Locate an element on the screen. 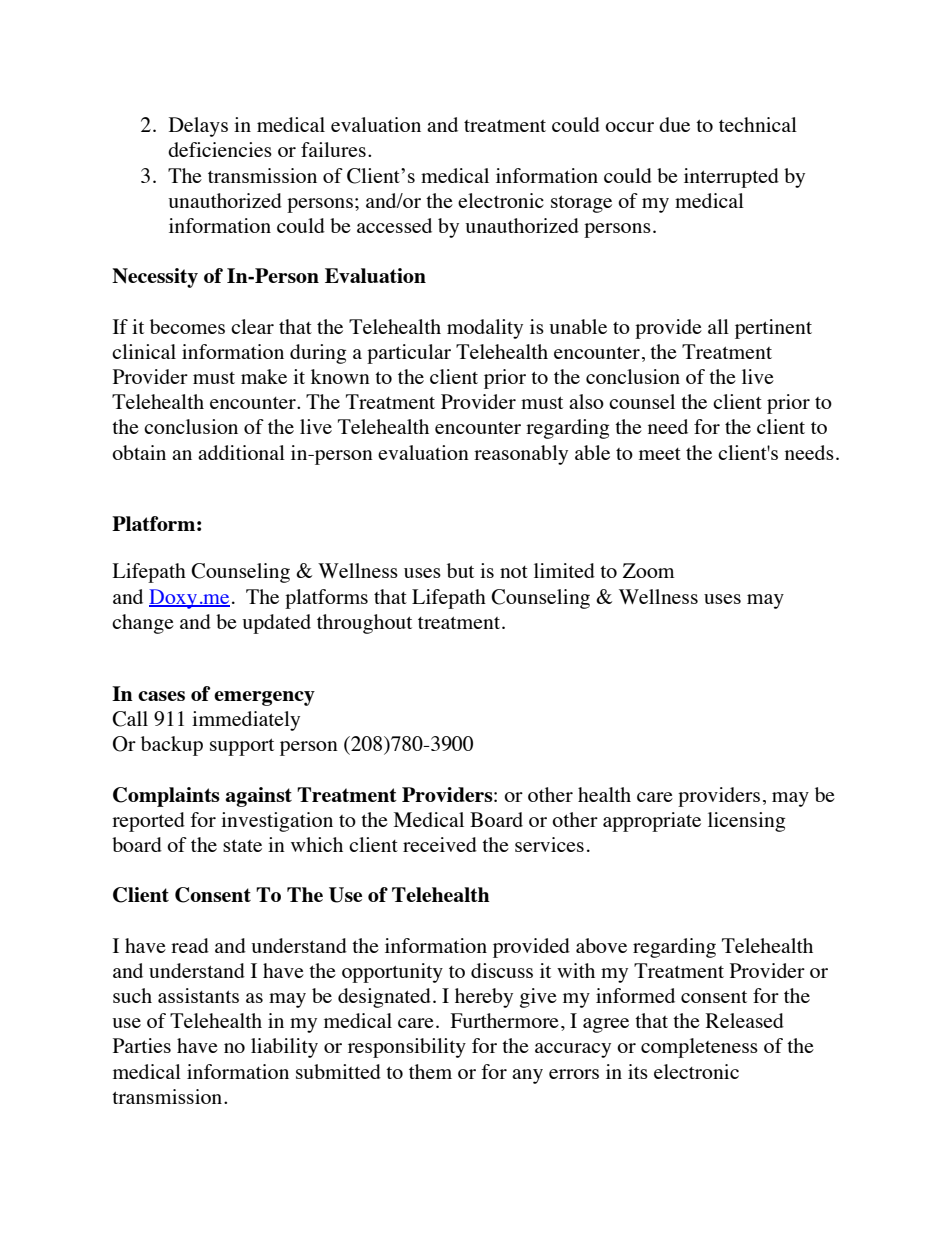  appropriate is located at coordinates (652, 822).
